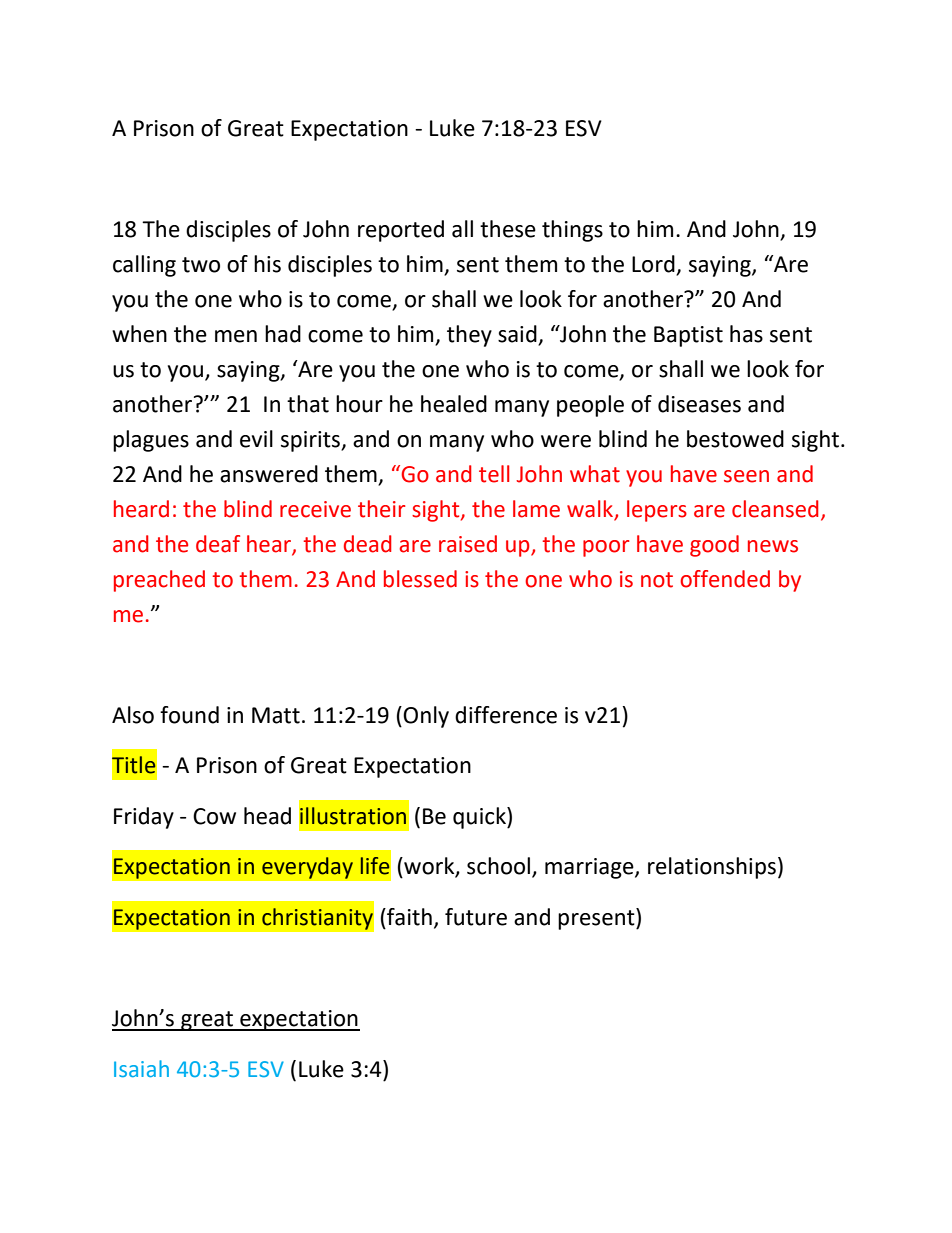 The width and height of the screenshot is (952, 1233). I want to click on marriage, so click(590, 868).
